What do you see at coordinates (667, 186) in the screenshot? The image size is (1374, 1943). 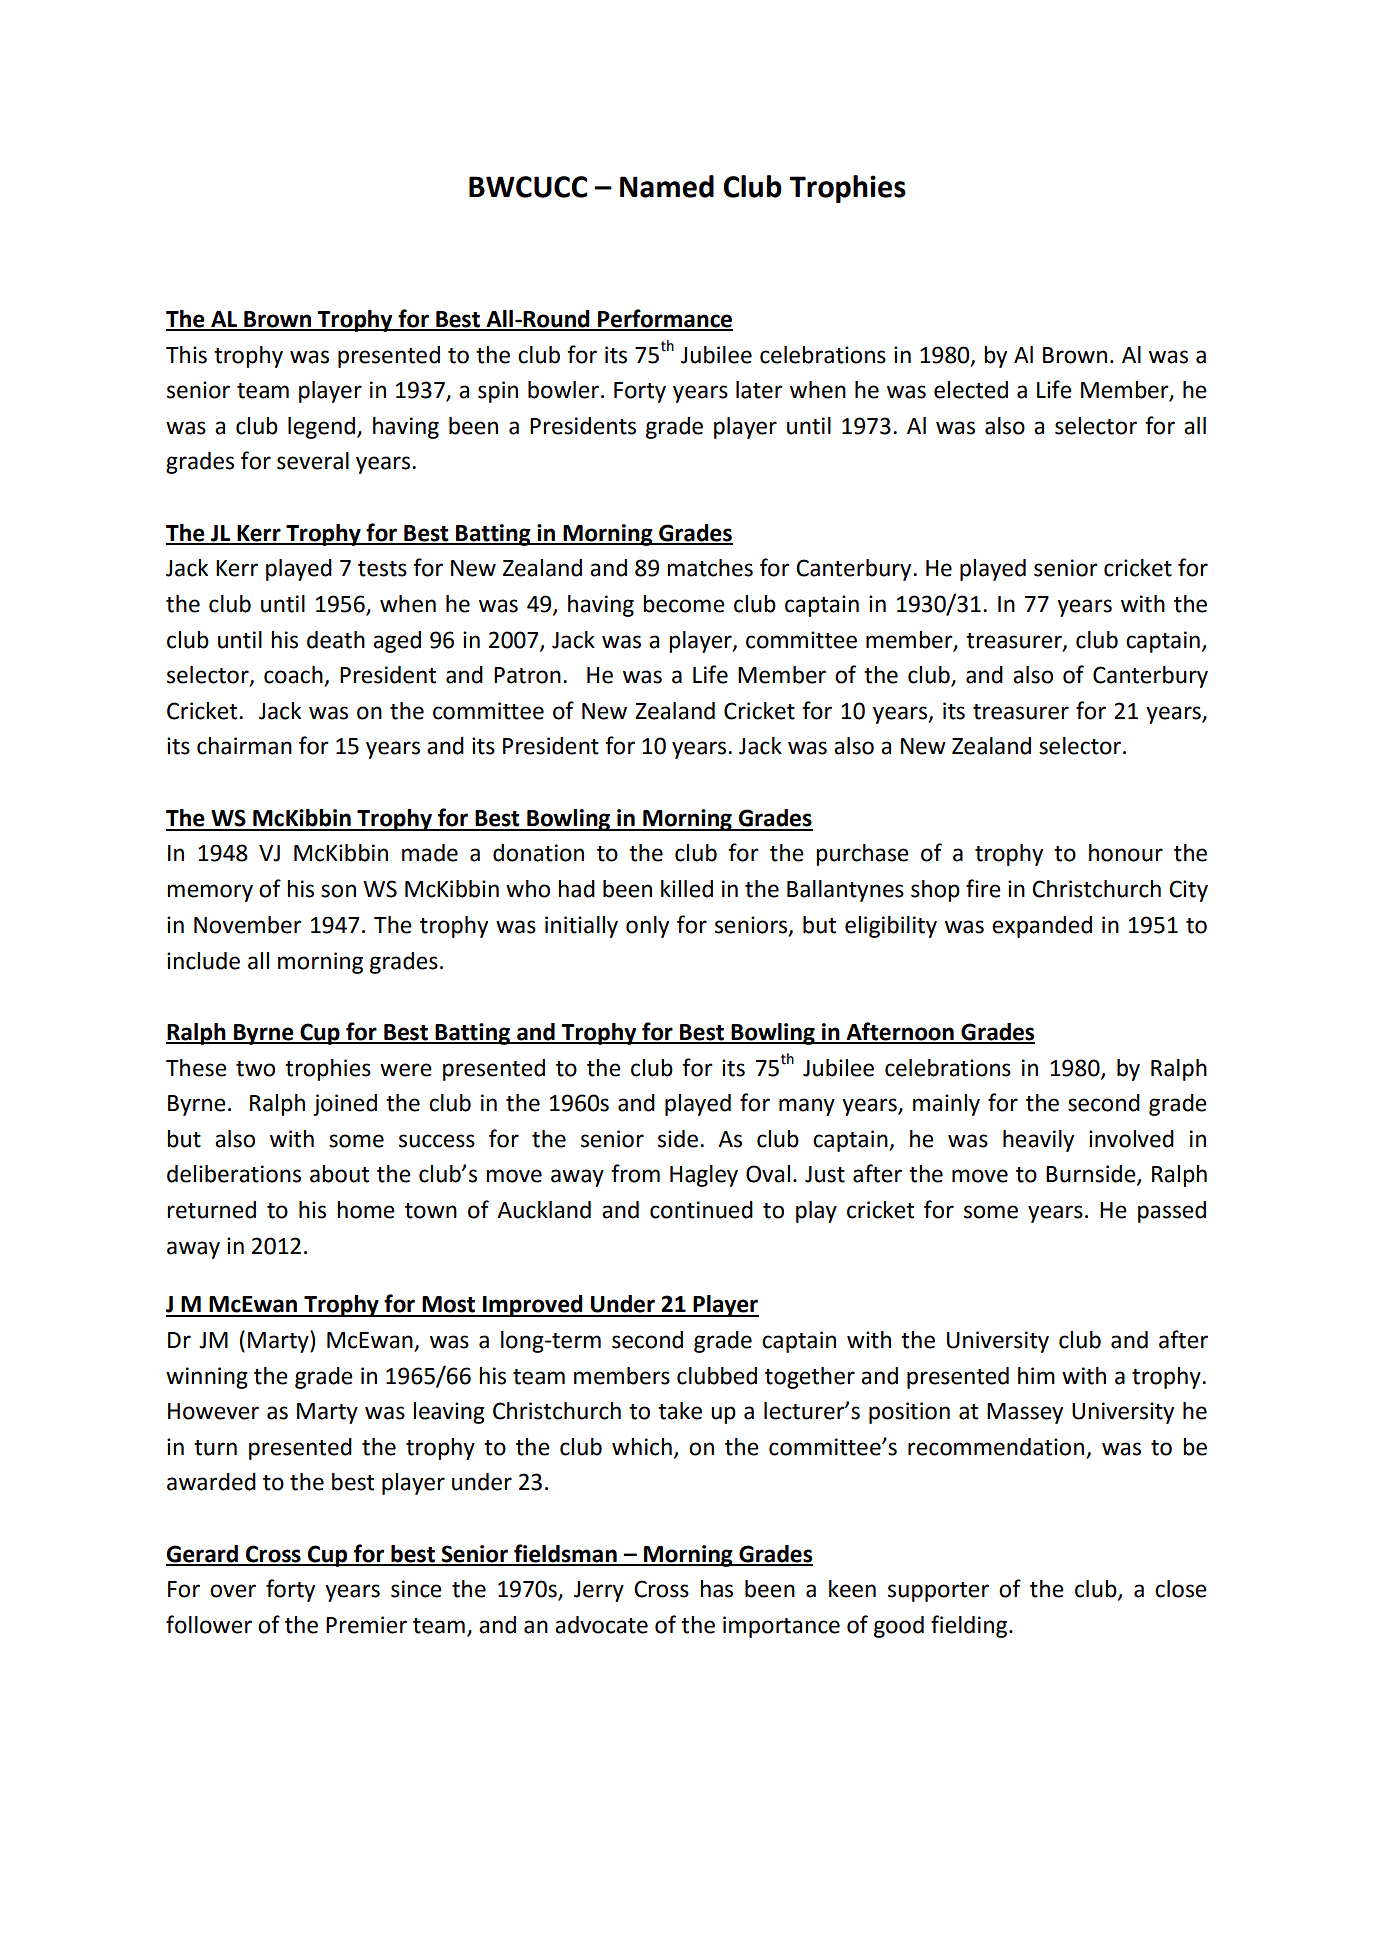 I see `Named` at bounding box center [667, 186].
